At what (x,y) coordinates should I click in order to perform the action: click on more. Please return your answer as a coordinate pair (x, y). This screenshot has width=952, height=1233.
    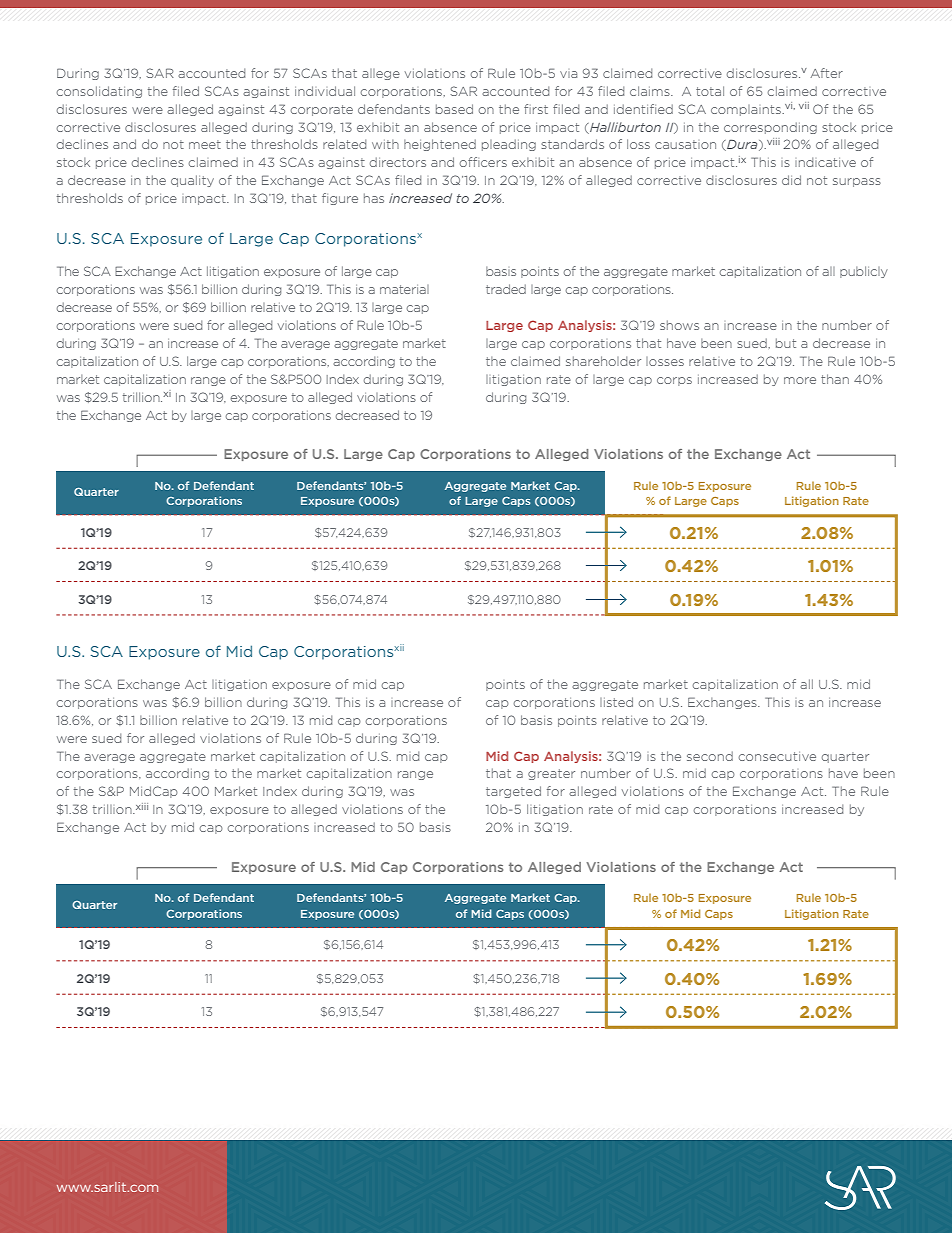
    Looking at the image, I should click on (800, 380).
